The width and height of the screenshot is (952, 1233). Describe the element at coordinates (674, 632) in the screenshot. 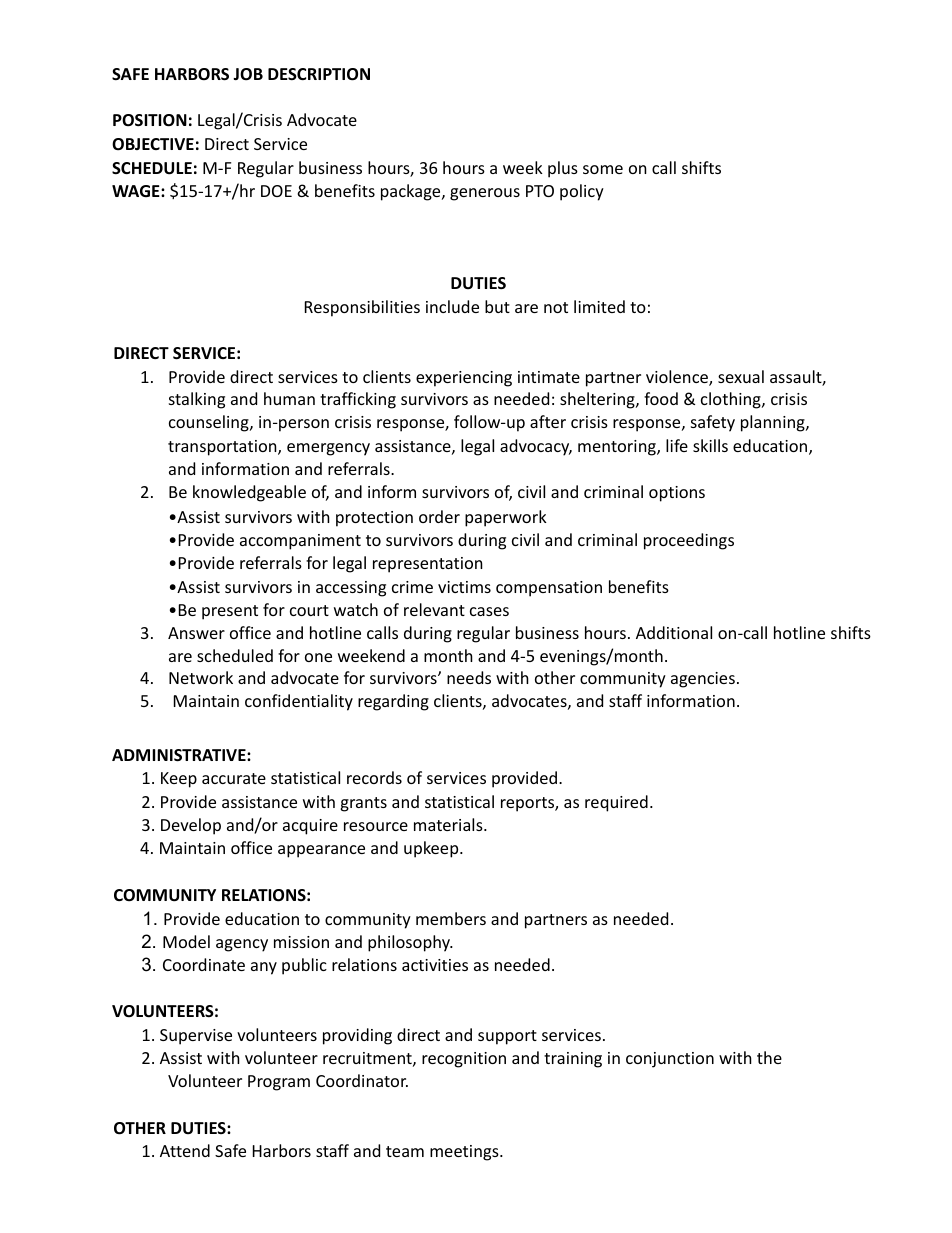

I see `Additional` at that location.
